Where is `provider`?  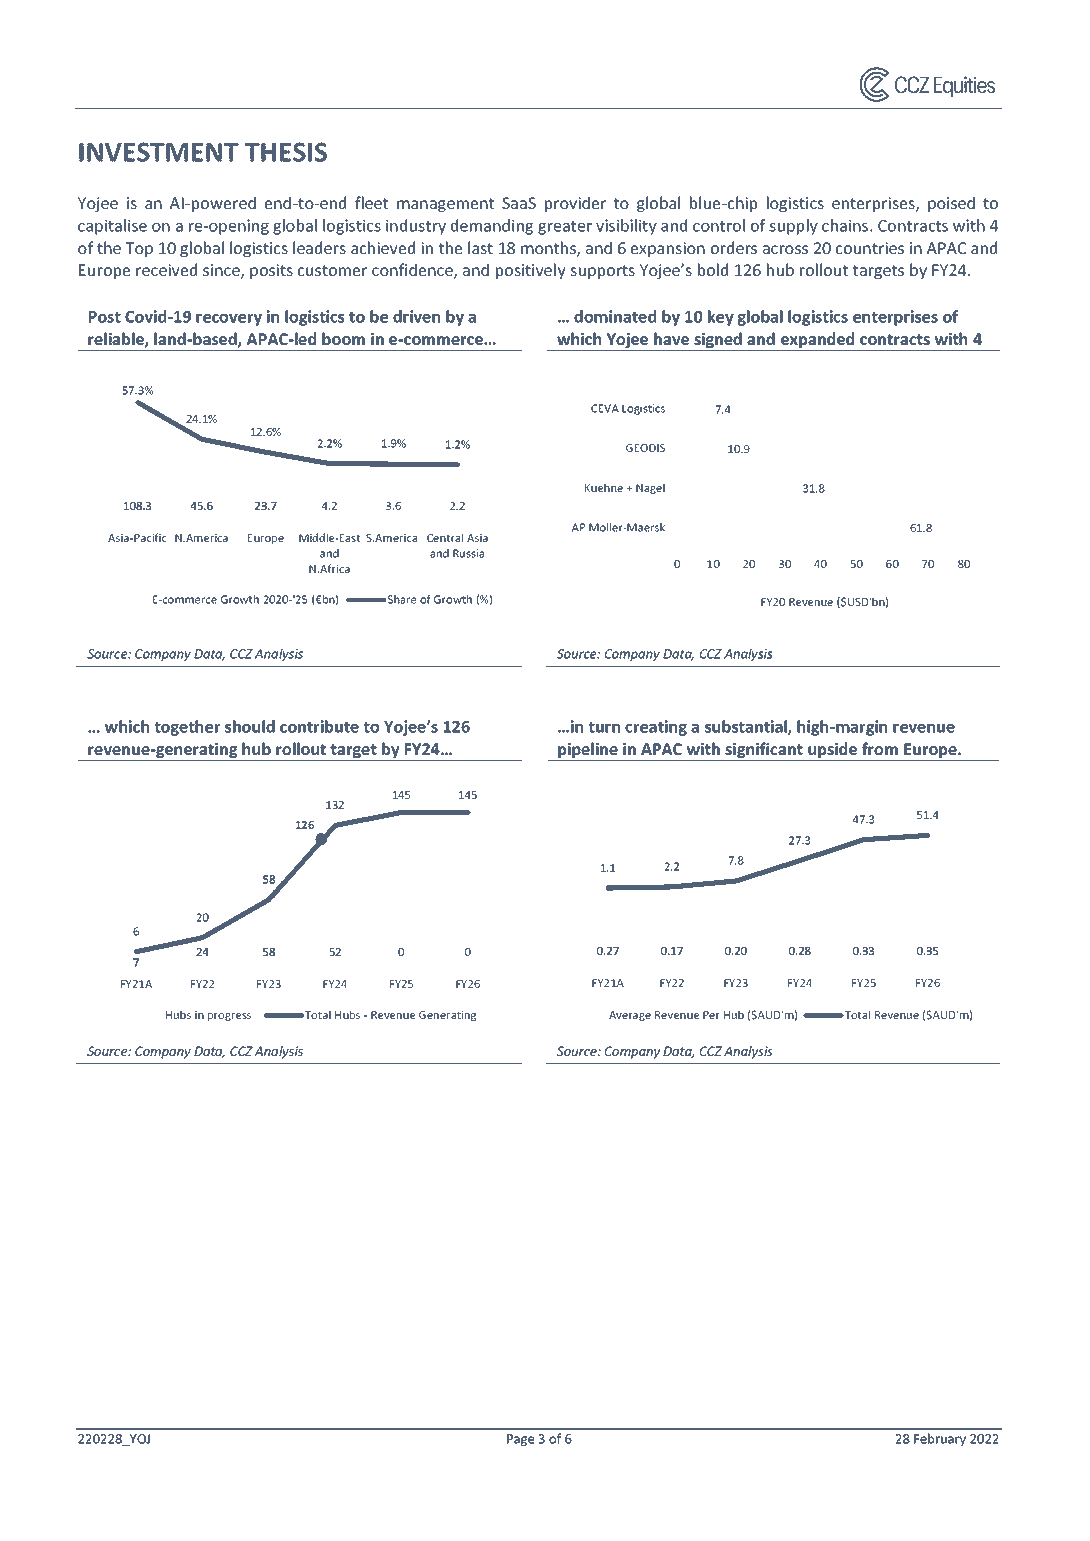
provider is located at coordinates (575, 204).
